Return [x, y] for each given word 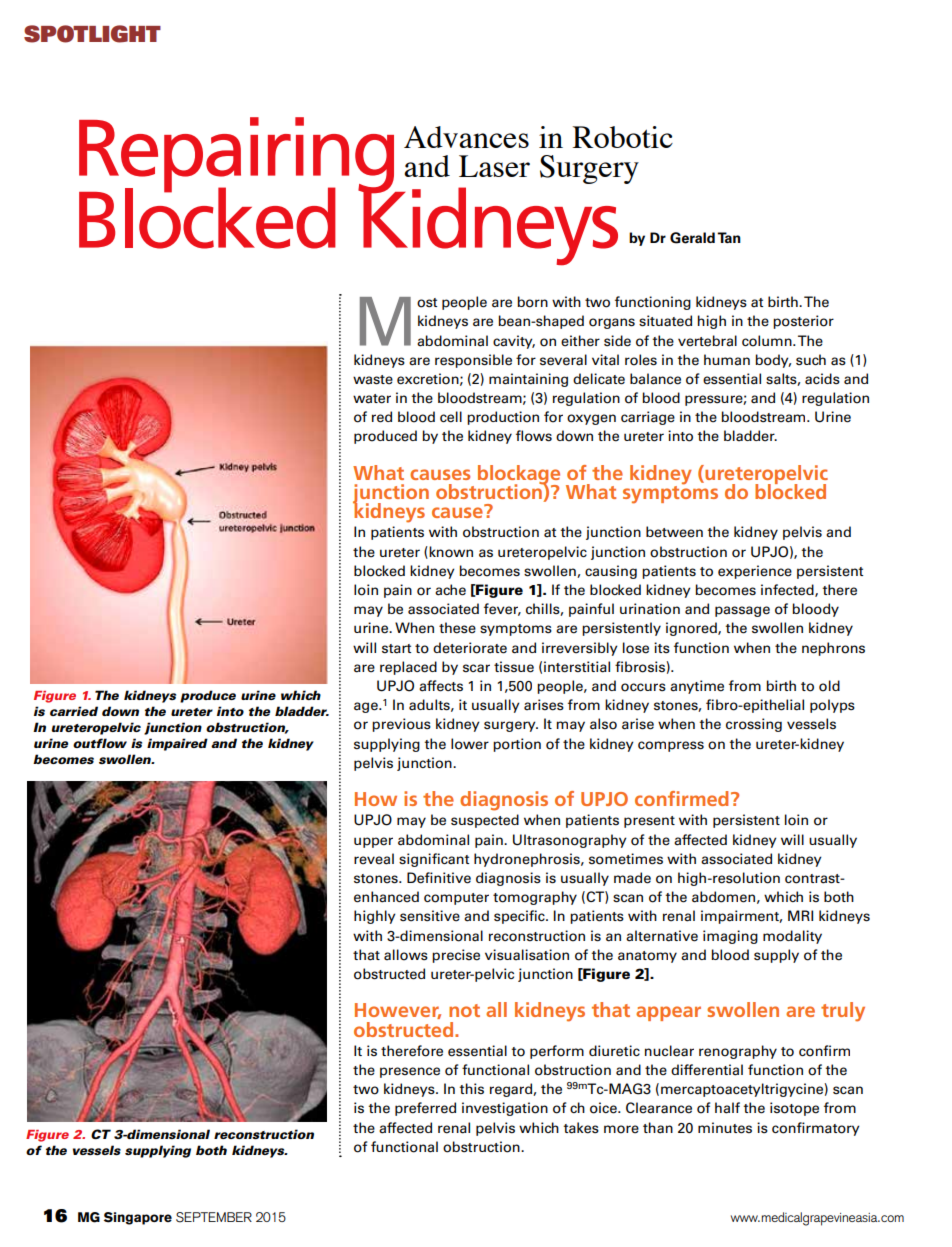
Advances [466, 137]
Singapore [138, 1218]
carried [74, 711]
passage [742, 611]
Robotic [622, 137]
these [457, 628]
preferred [425, 1109]
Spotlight [92, 34]
